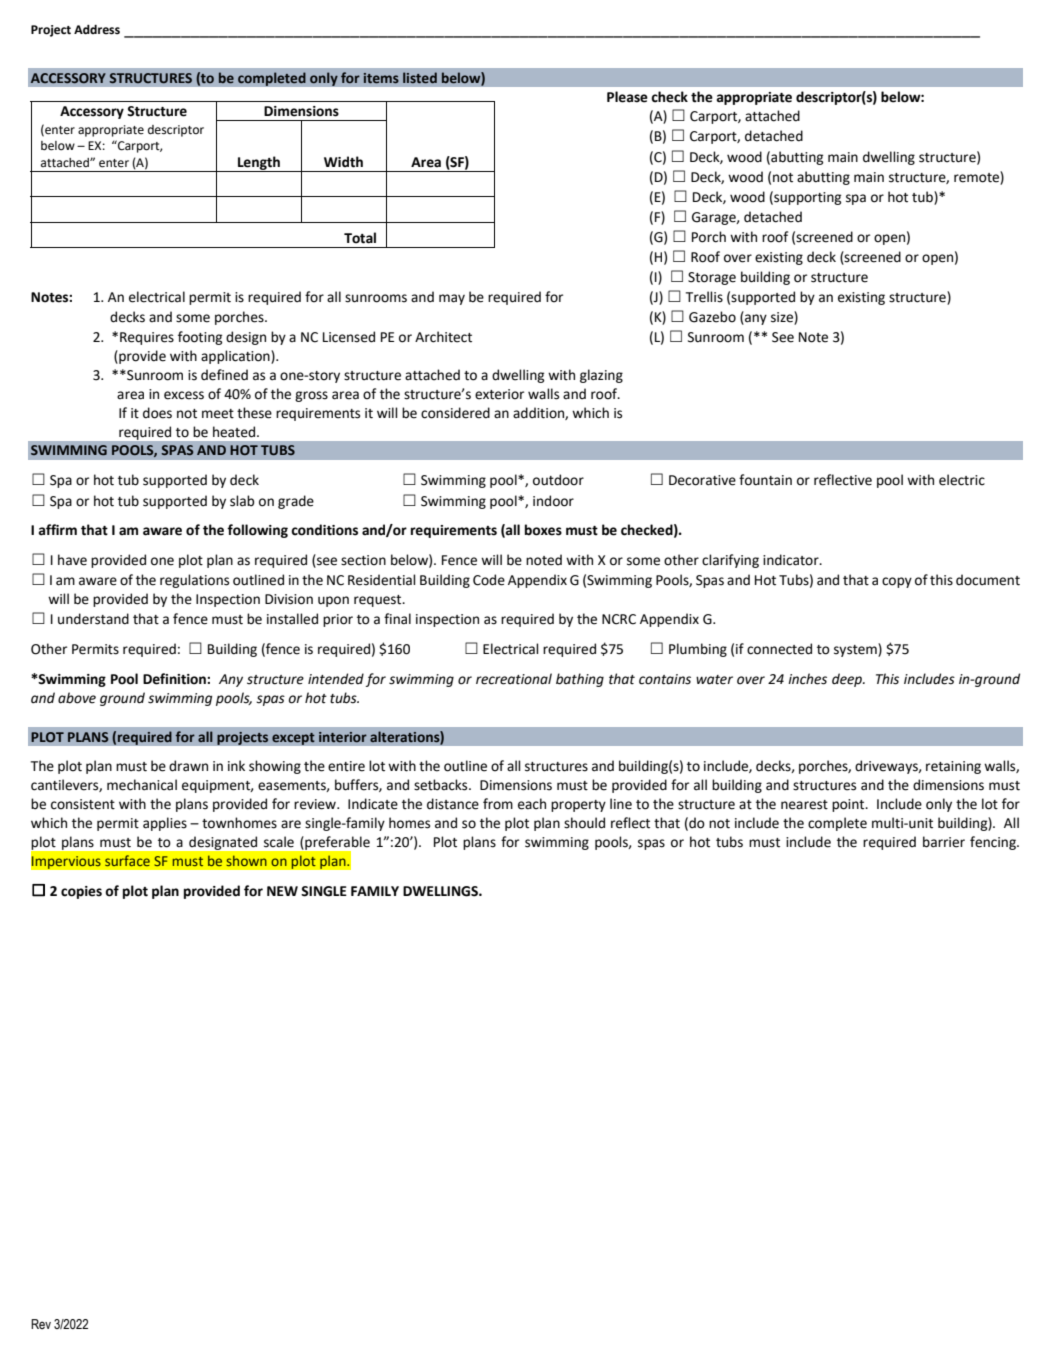 This screenshot has height=1360, width=1051. Describe the element at coordinates (194, 581) in the screenshot. I see `regulations` at that location.
